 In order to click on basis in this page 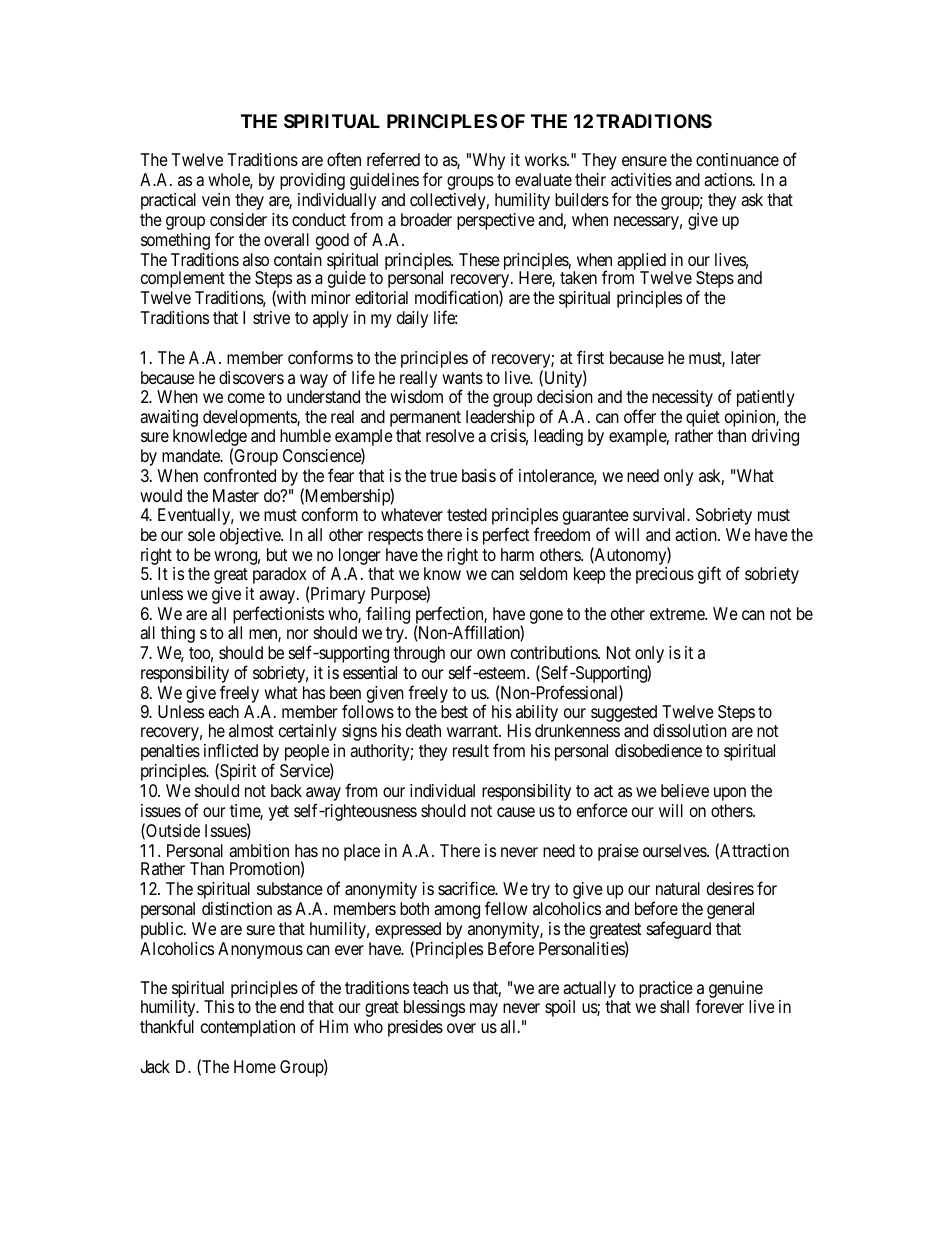, I will do `click(479, 475)`.
